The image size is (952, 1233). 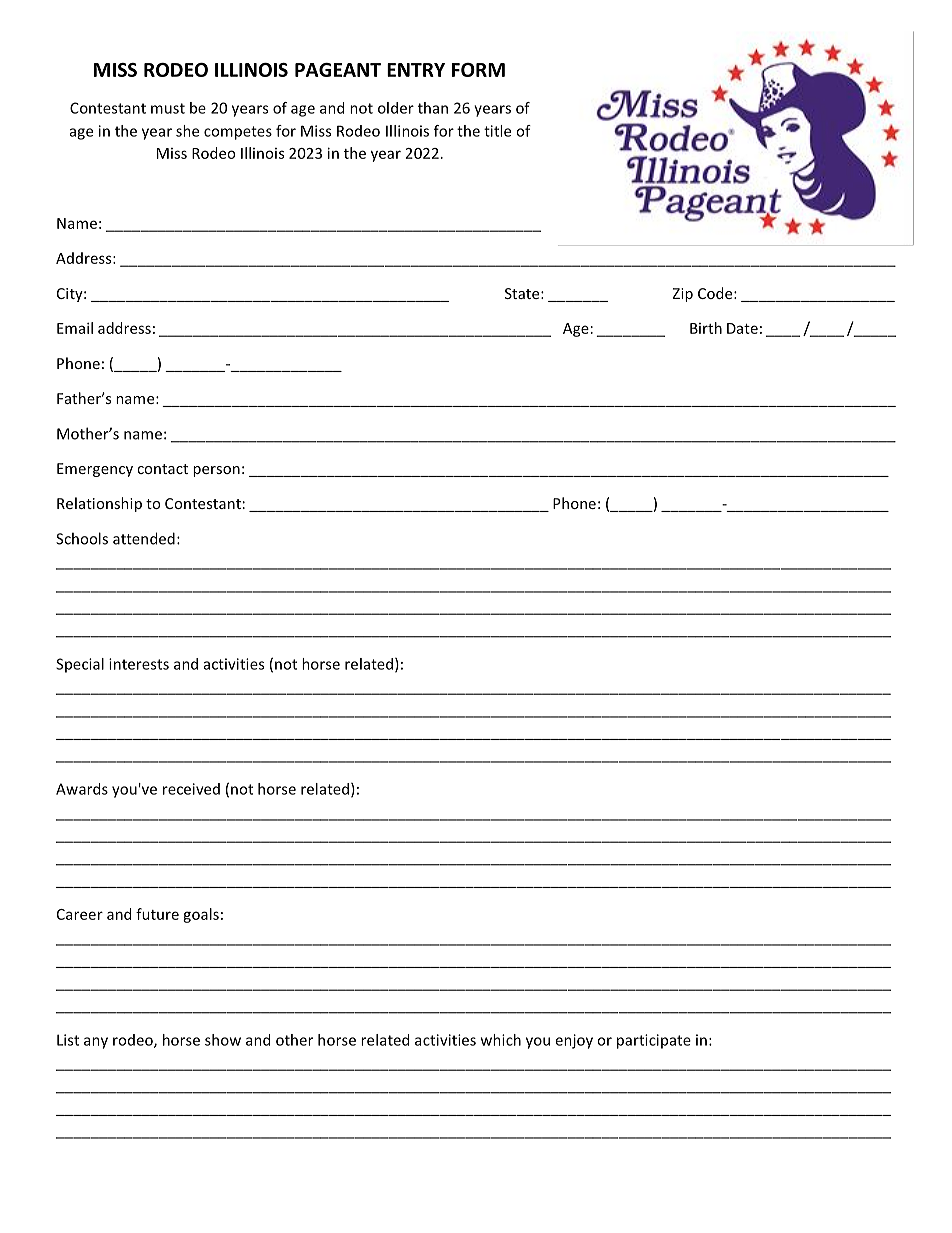 I want to click on enjoy, so click(x=574, y=1041).
